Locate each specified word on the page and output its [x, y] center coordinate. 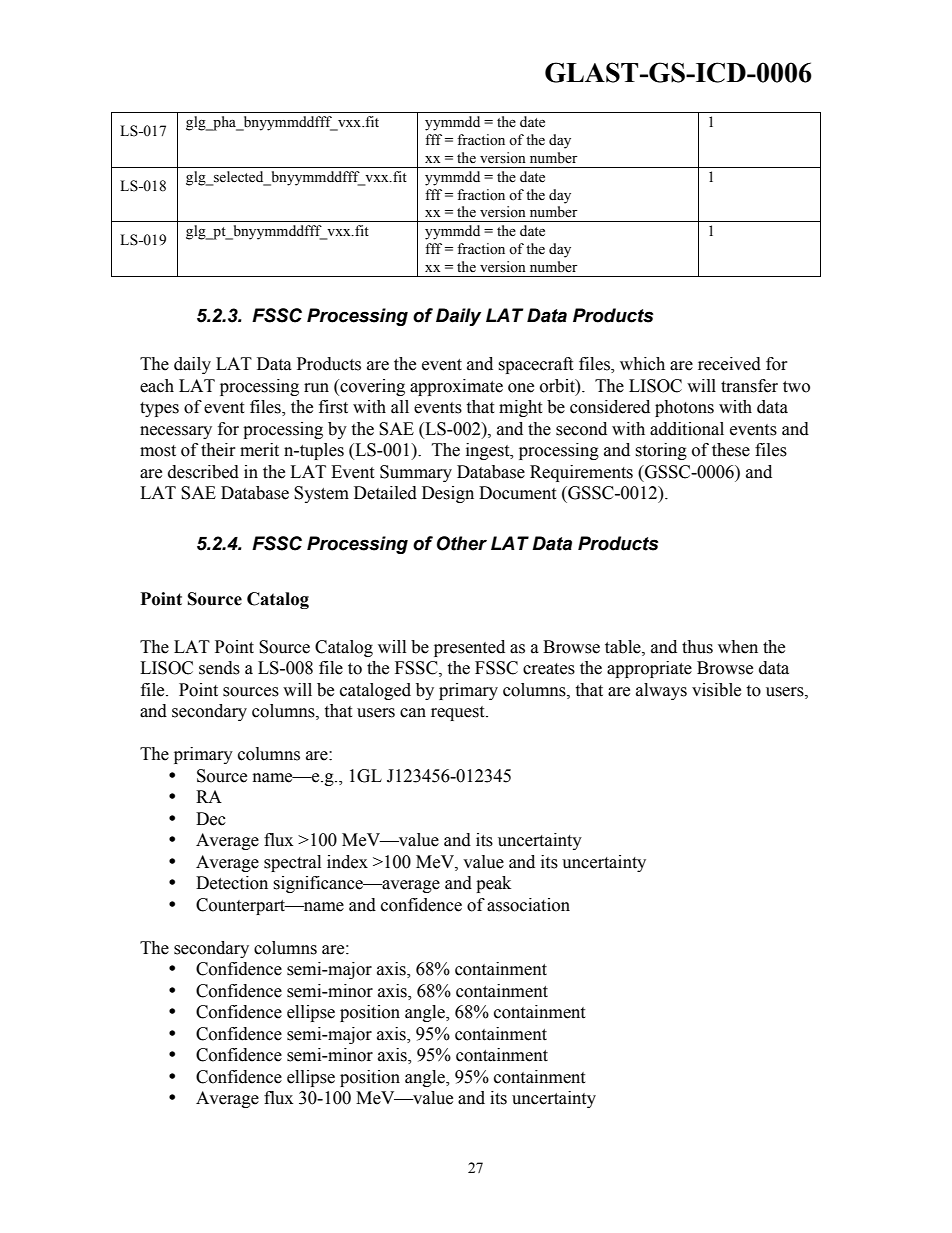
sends [219, 668]
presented [469, 648]
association [528, 905]
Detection [232, 883]
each [157, 386]
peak [493, 884]
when [738, 647]
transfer [749, 386]
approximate [456, 387]
